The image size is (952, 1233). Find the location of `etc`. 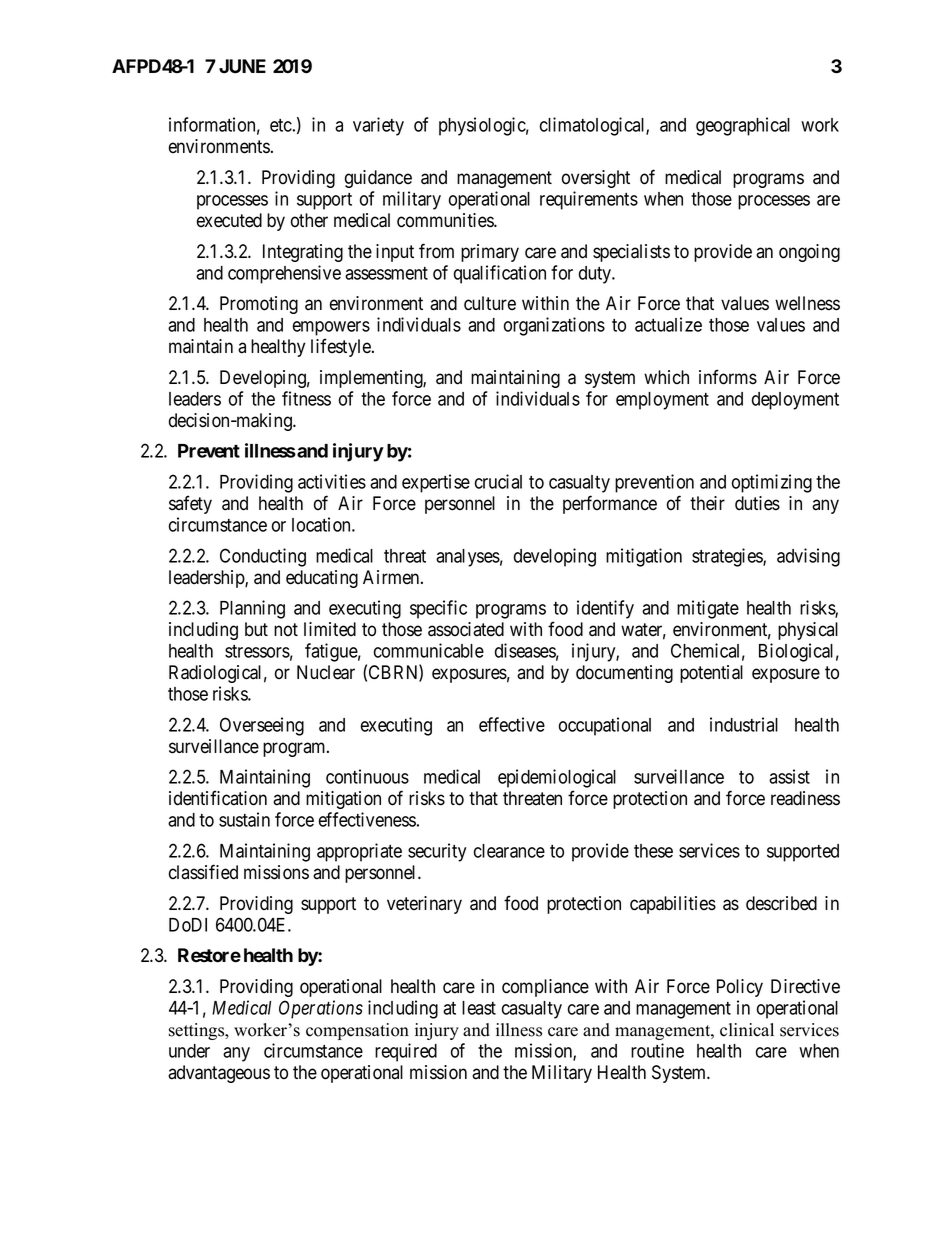

etc is located at coordinates (281, 125).
